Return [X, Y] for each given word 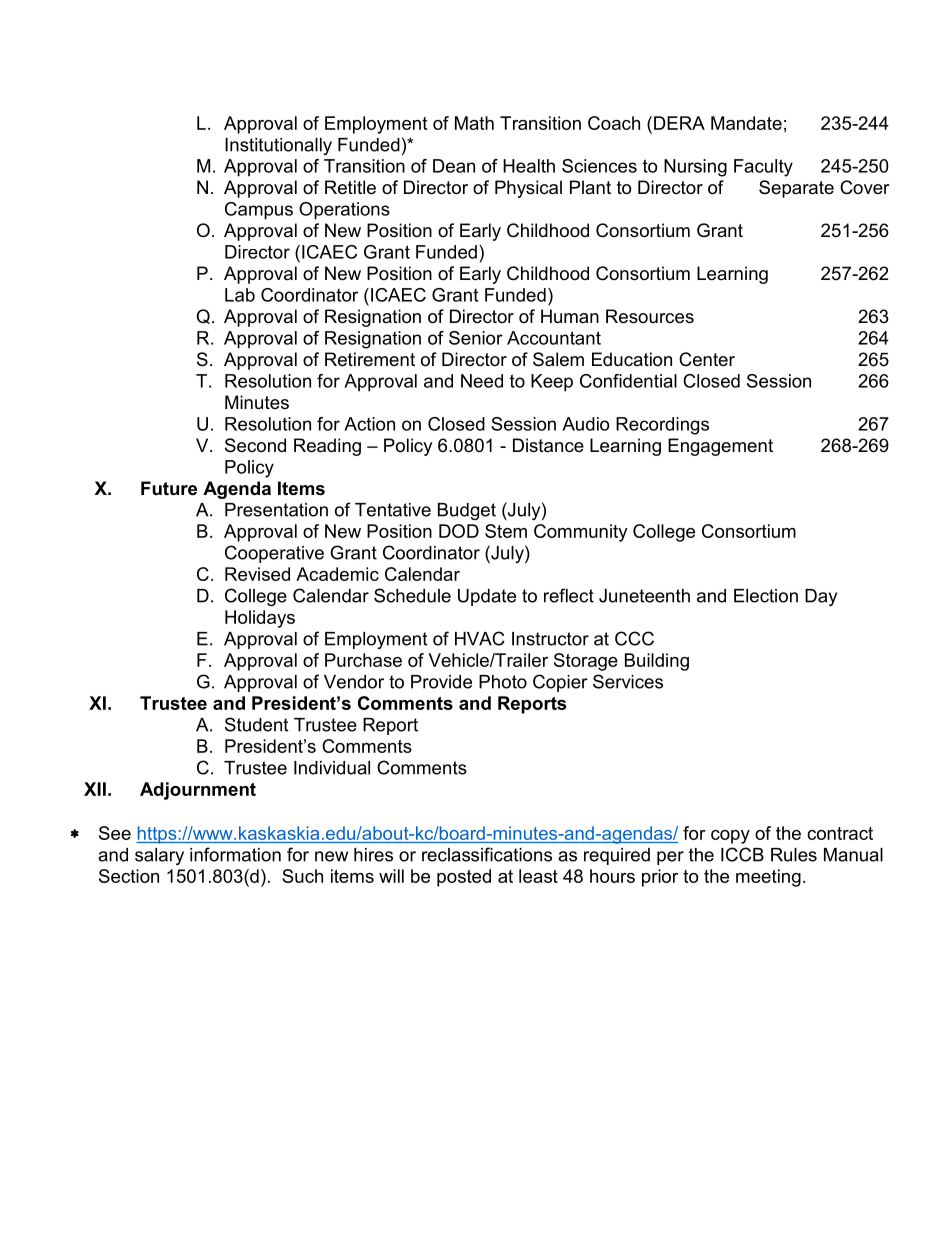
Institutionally [278, 146]
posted [464, 878]
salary [159, 856]
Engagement [720, 447]
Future [169, 488]
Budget [467, 511]
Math [474, 123]
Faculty [763, 168]
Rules [794, 855]
